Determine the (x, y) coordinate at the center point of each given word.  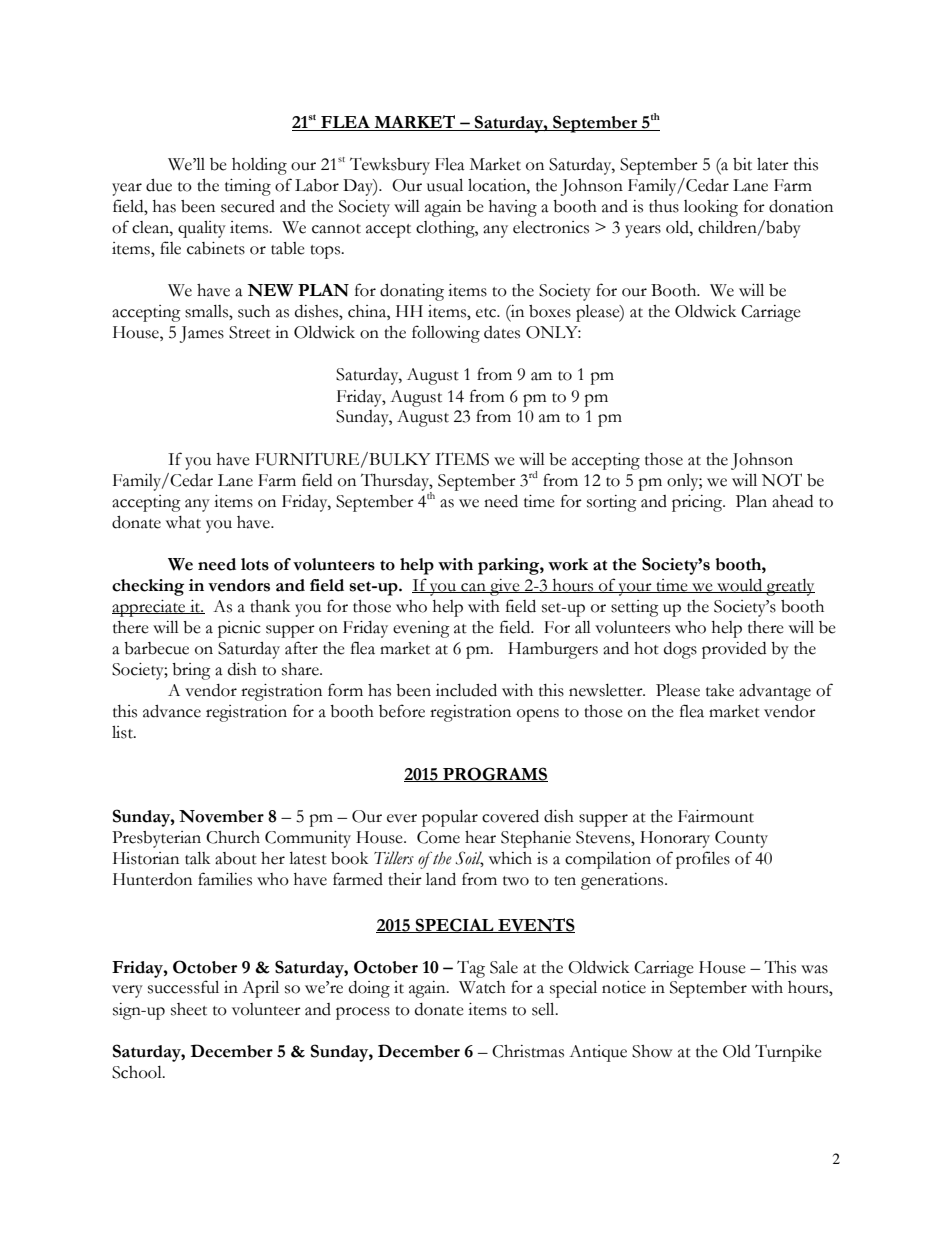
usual (445, 185)
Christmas (528, 1051)
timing (248, 187)
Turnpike (788, 1053)
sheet (189, 1009)
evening (421, 629)
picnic (239, 629)
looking (711, 208)
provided (734, 650)
